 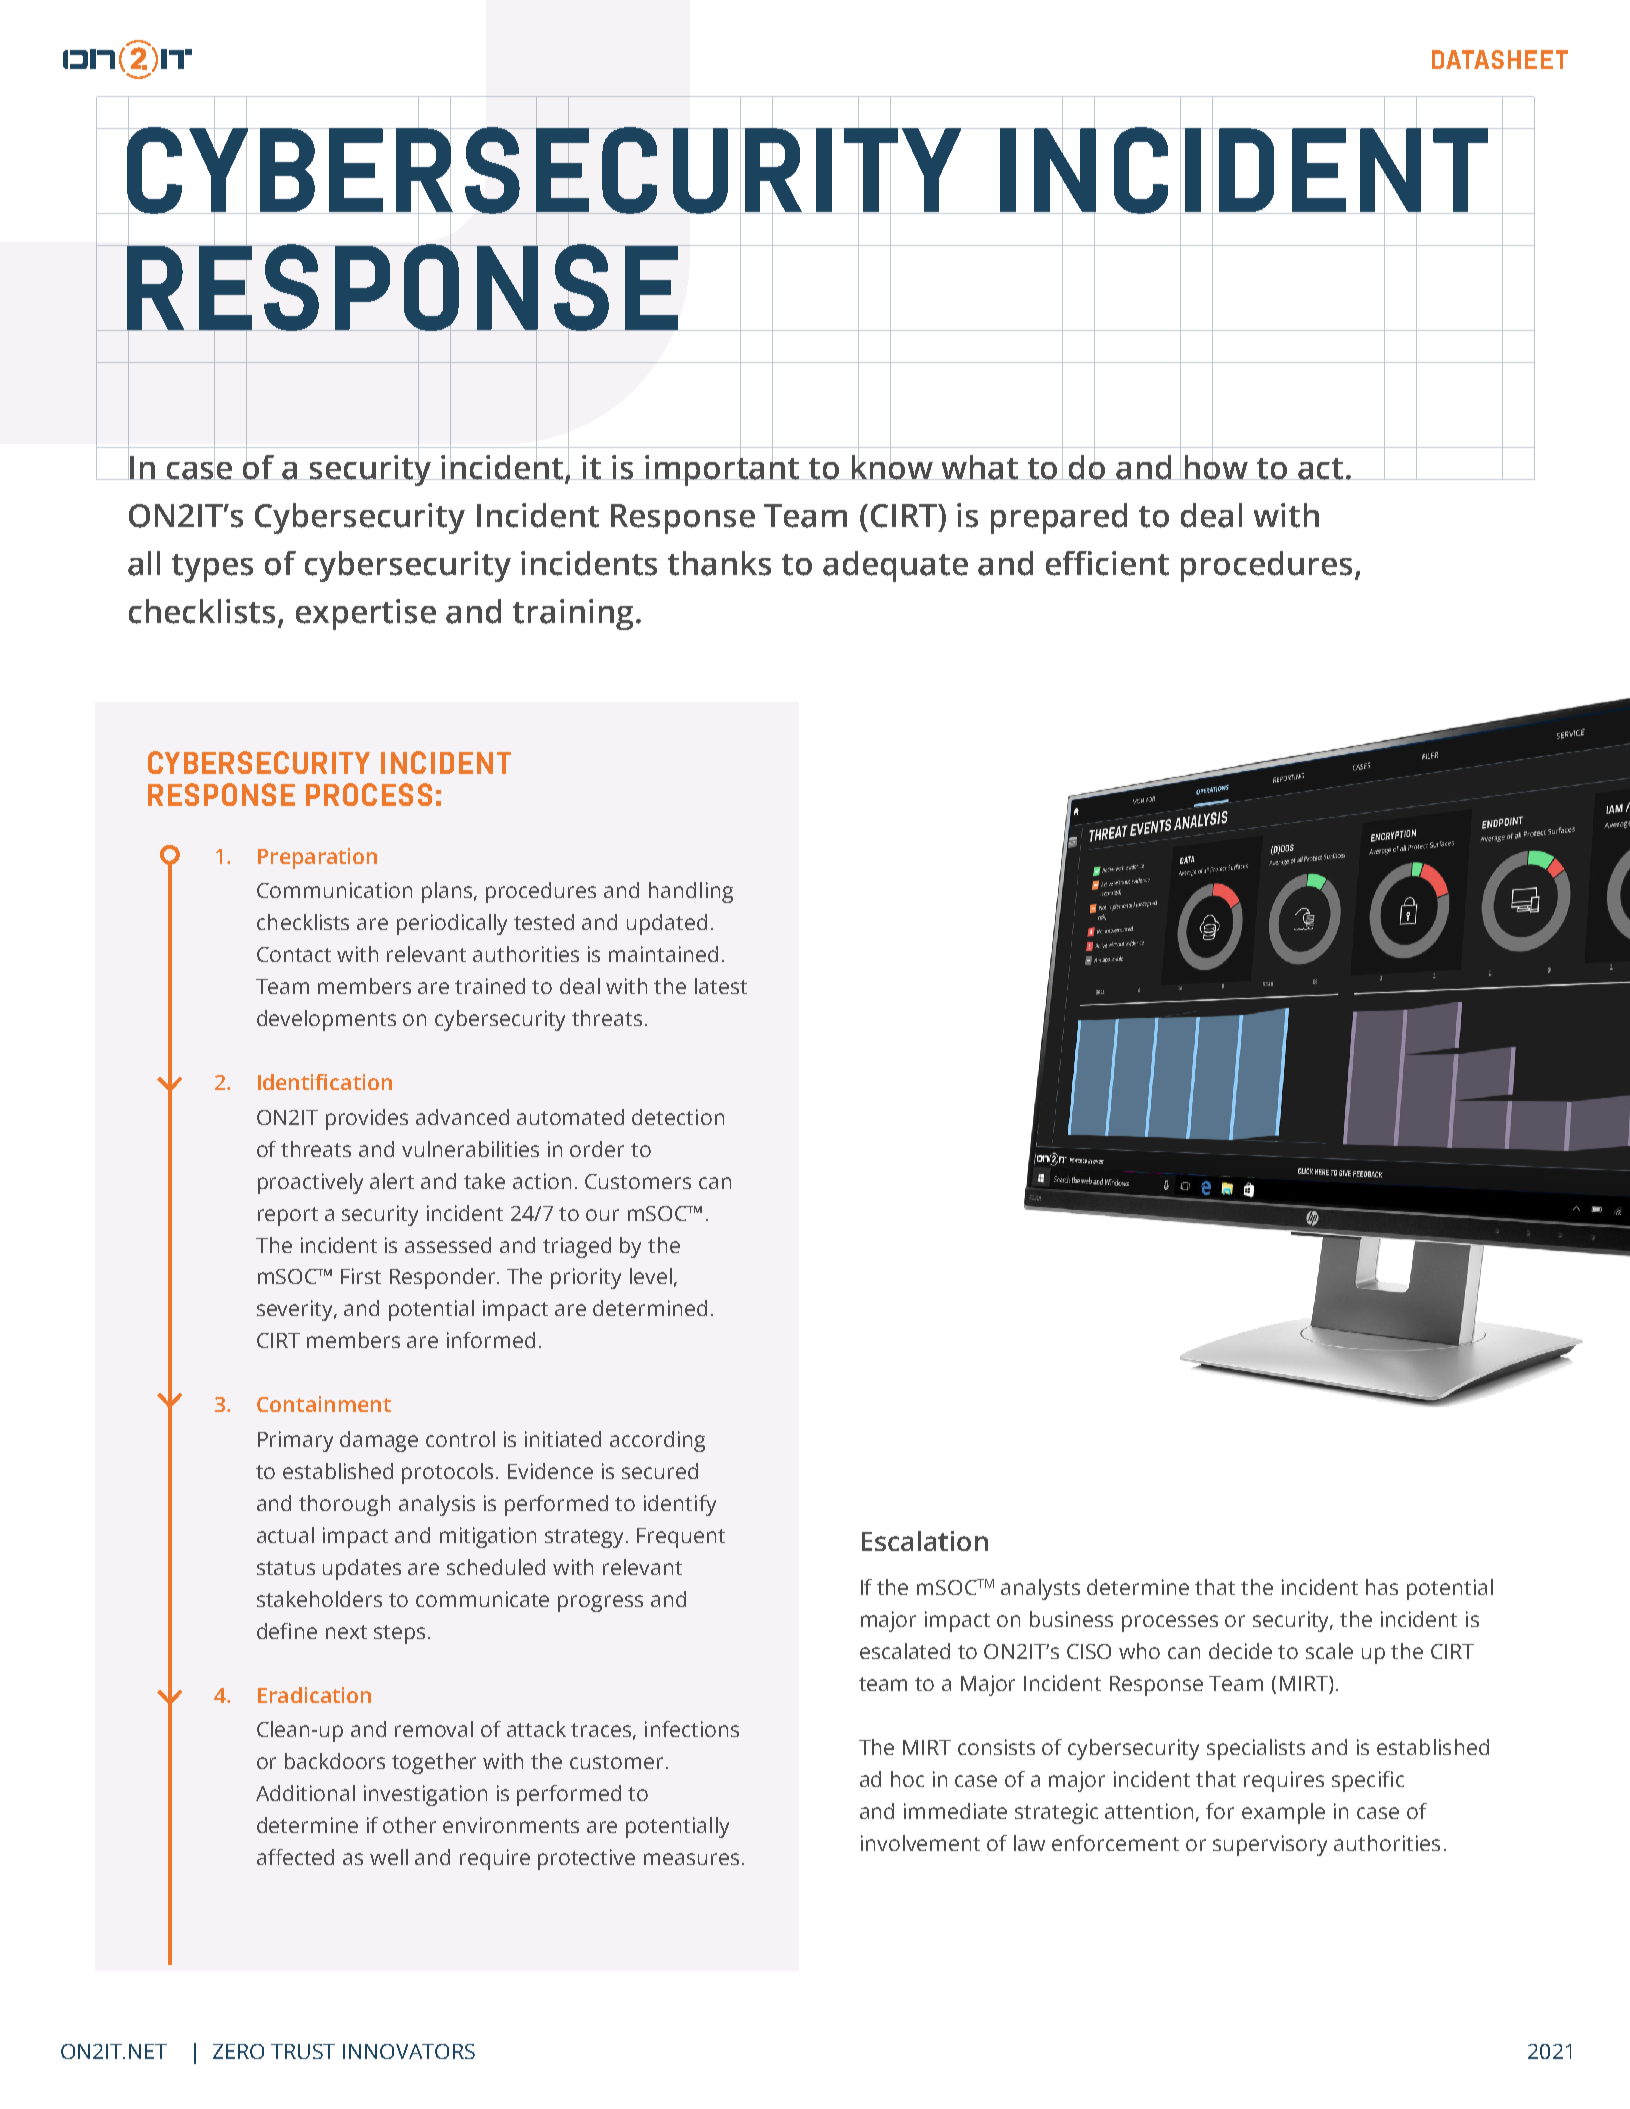 What do you see at coordinates (723, 469) in the image?
I see `important` at bounding box center [723, 469].
